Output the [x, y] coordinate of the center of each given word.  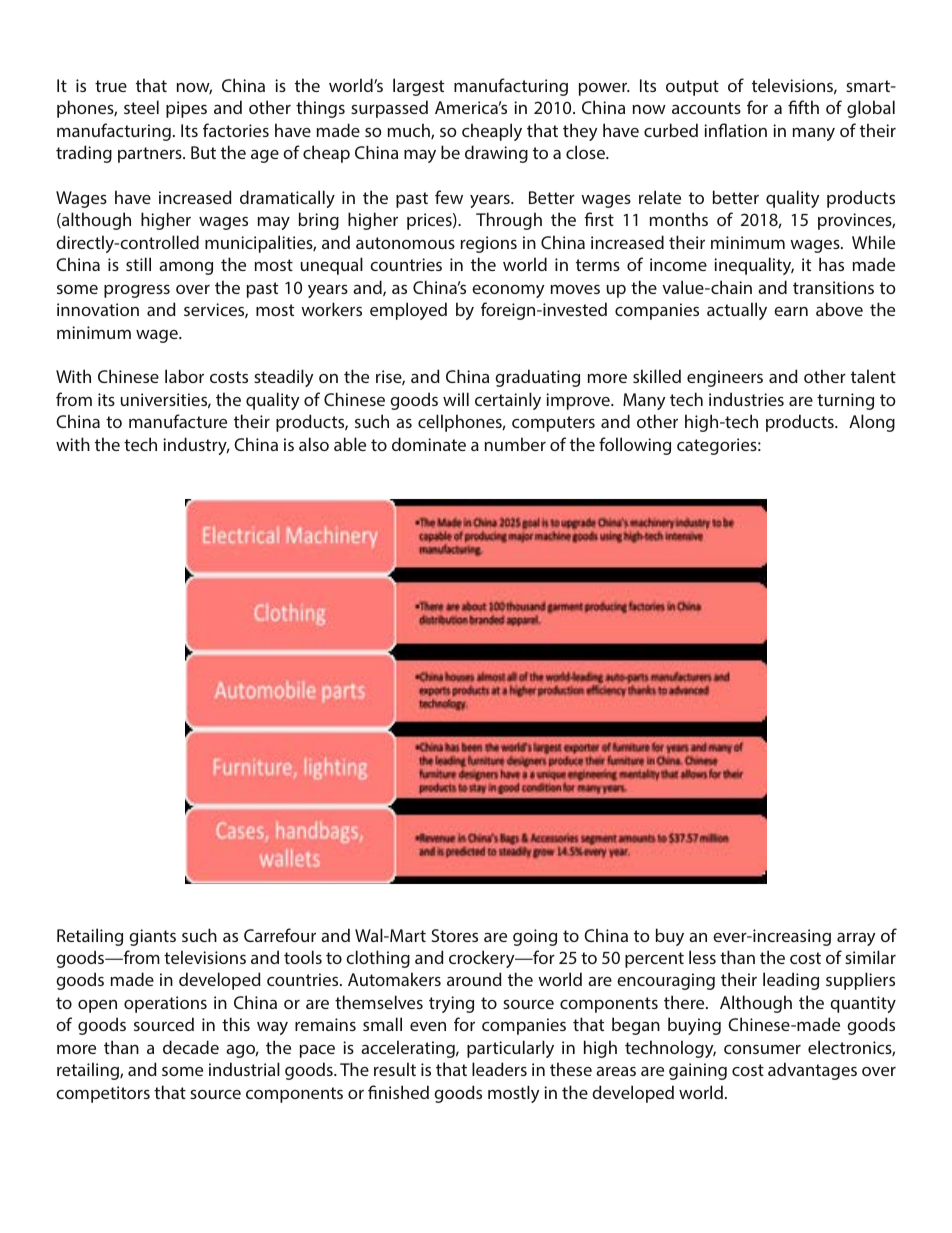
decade [191, 1047]
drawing [496, 154]
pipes [186, 109]
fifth [803, 107]
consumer [762, 1049]
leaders [499, 1069]
